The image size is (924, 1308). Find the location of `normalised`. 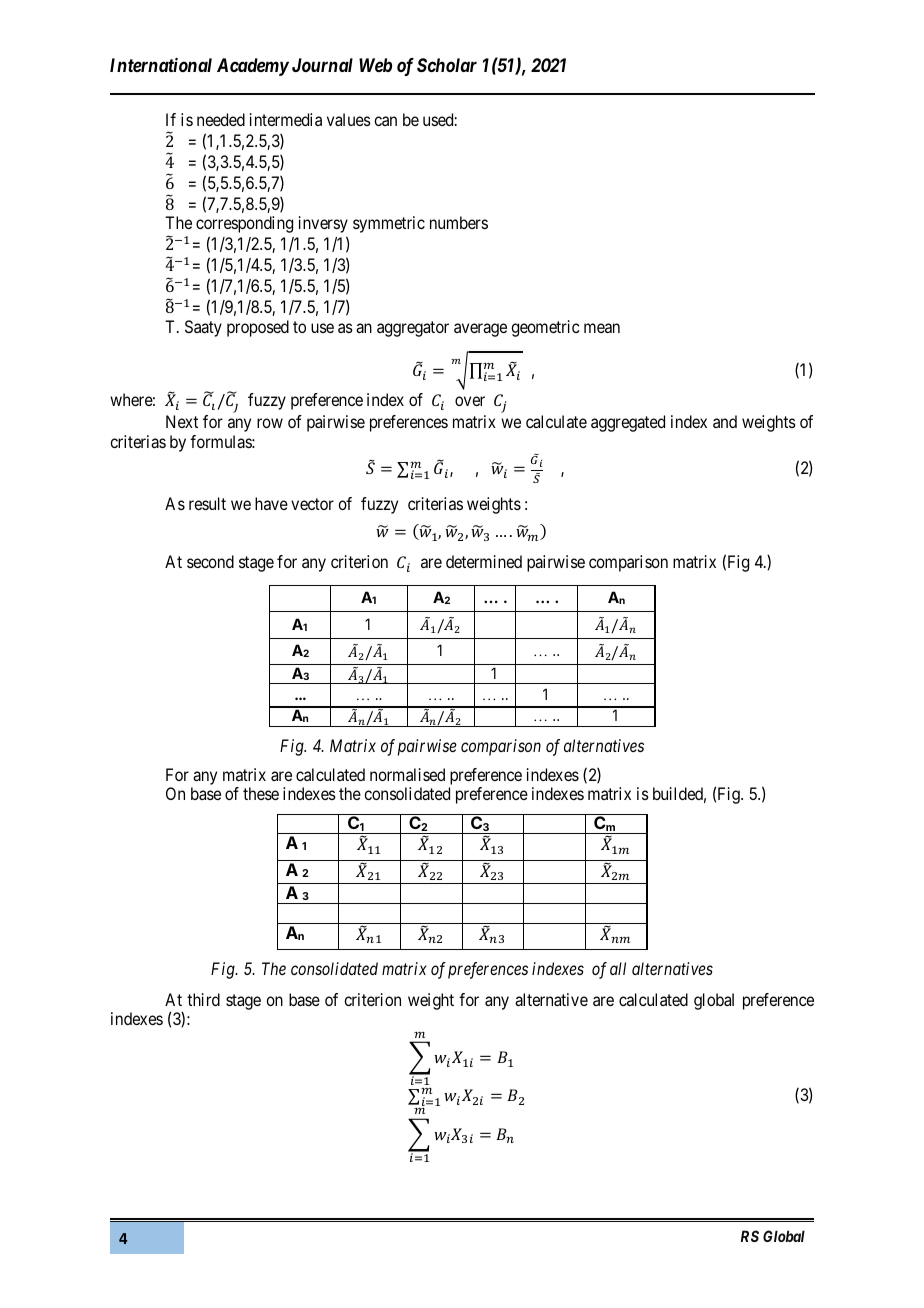

normalised is located at coordinates (407, 774).
